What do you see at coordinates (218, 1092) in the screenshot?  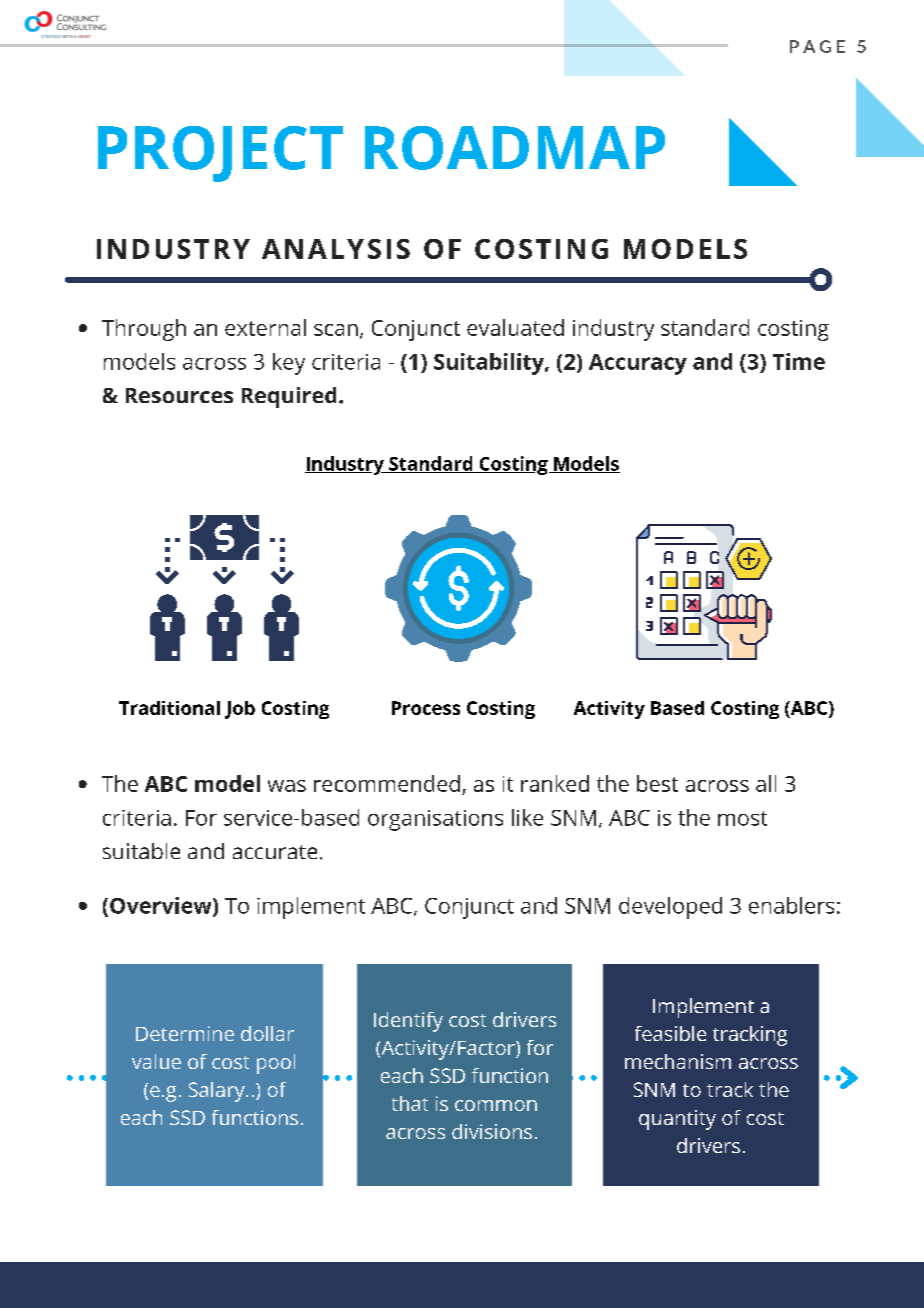 I see `Salary` at bounding box center [218, 1092].
